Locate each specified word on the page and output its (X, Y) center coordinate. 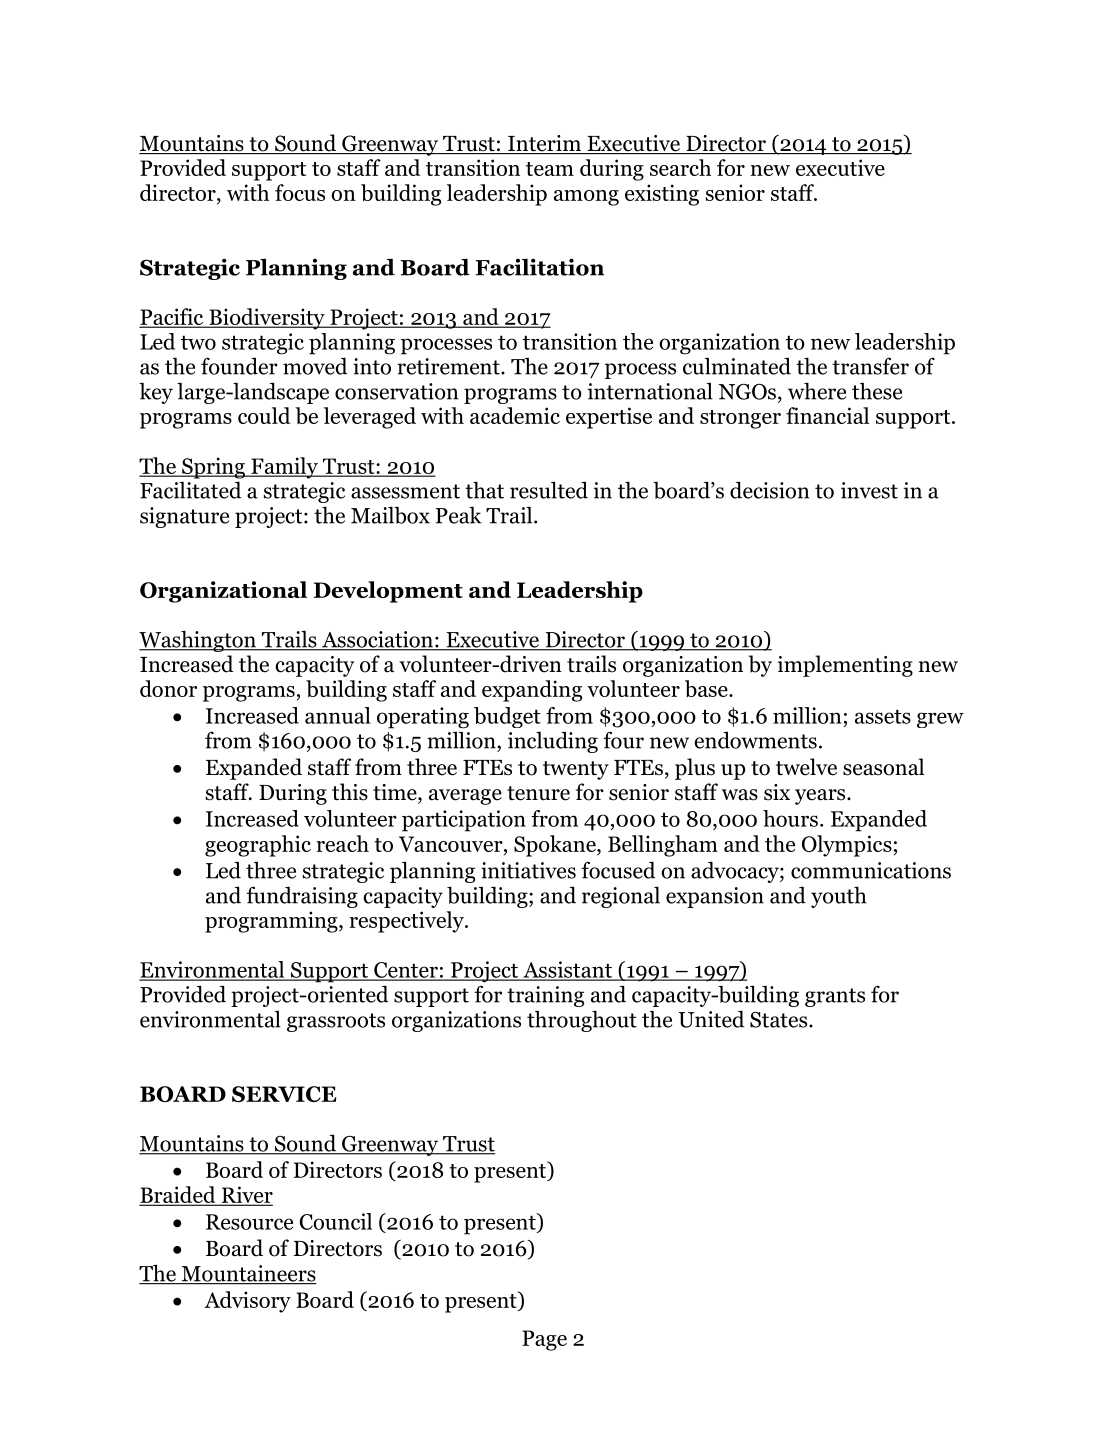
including (553, 742)
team (550, 169)
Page (544, 1340)
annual (338, 715)
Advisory (247, 1302)
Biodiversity (267, 319)
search (680, 167)
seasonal (883, 767)
